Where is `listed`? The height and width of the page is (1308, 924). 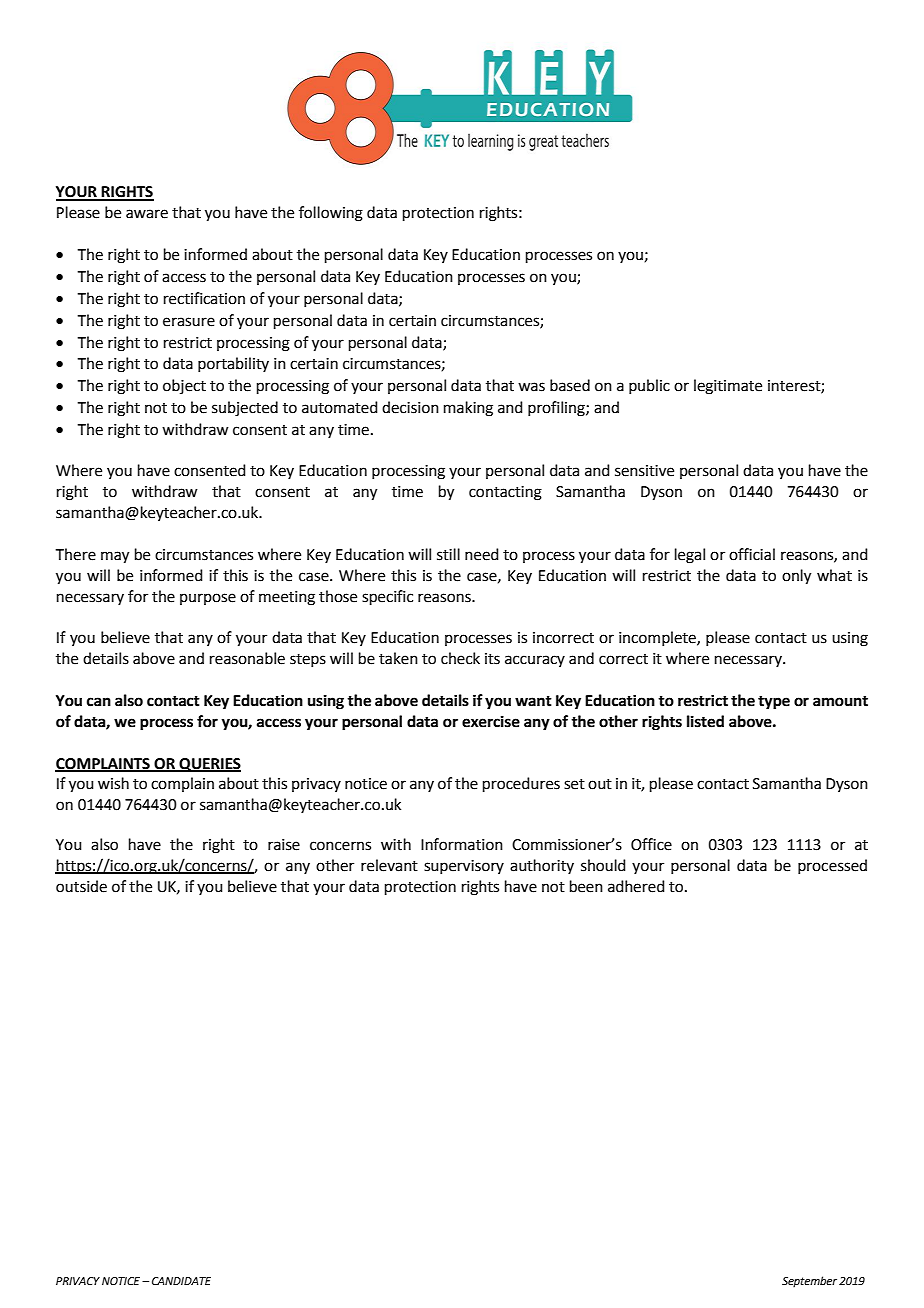 listed is located at coordinates (705, 721).
